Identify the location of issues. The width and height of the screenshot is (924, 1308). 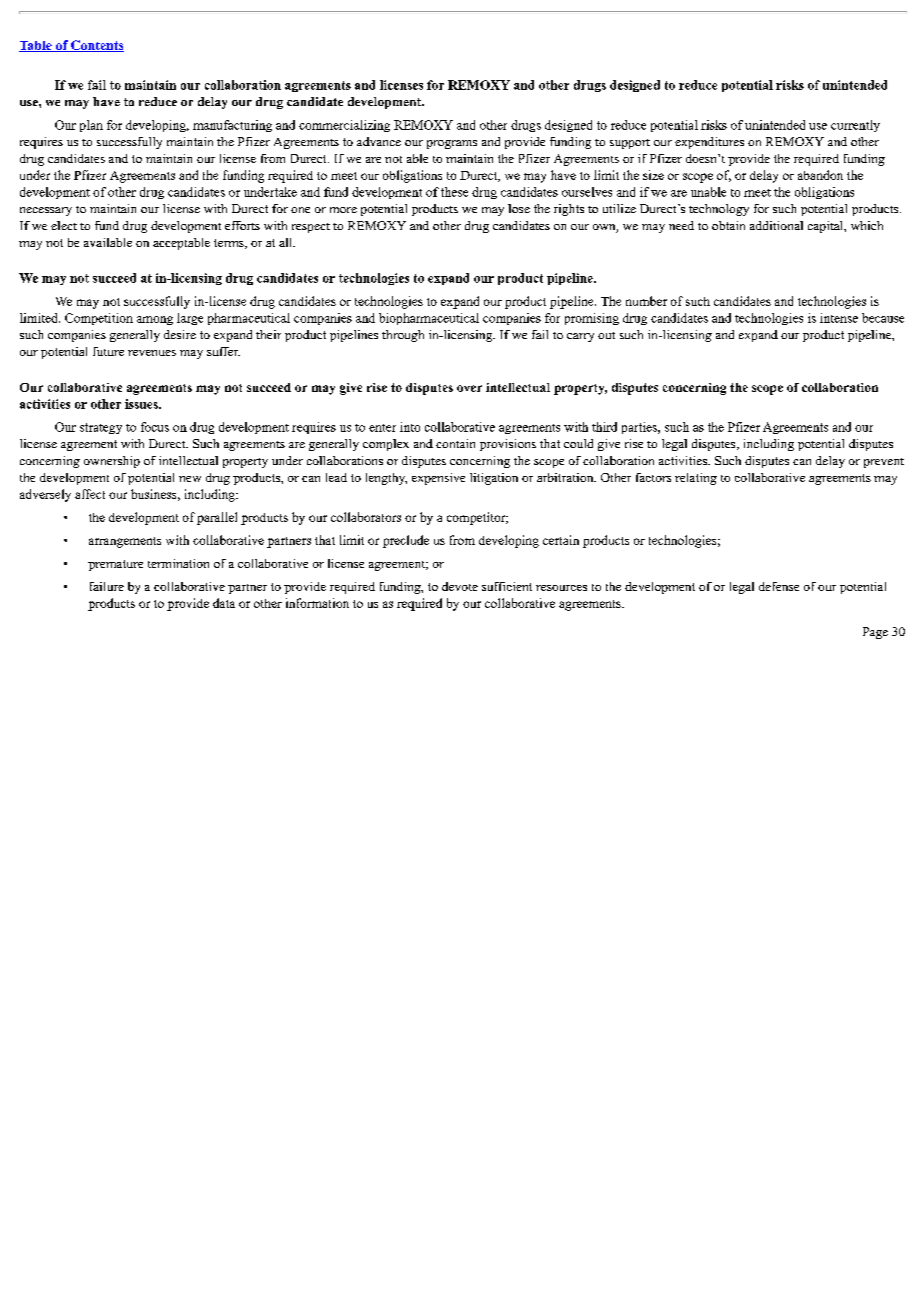
(142, 404).
